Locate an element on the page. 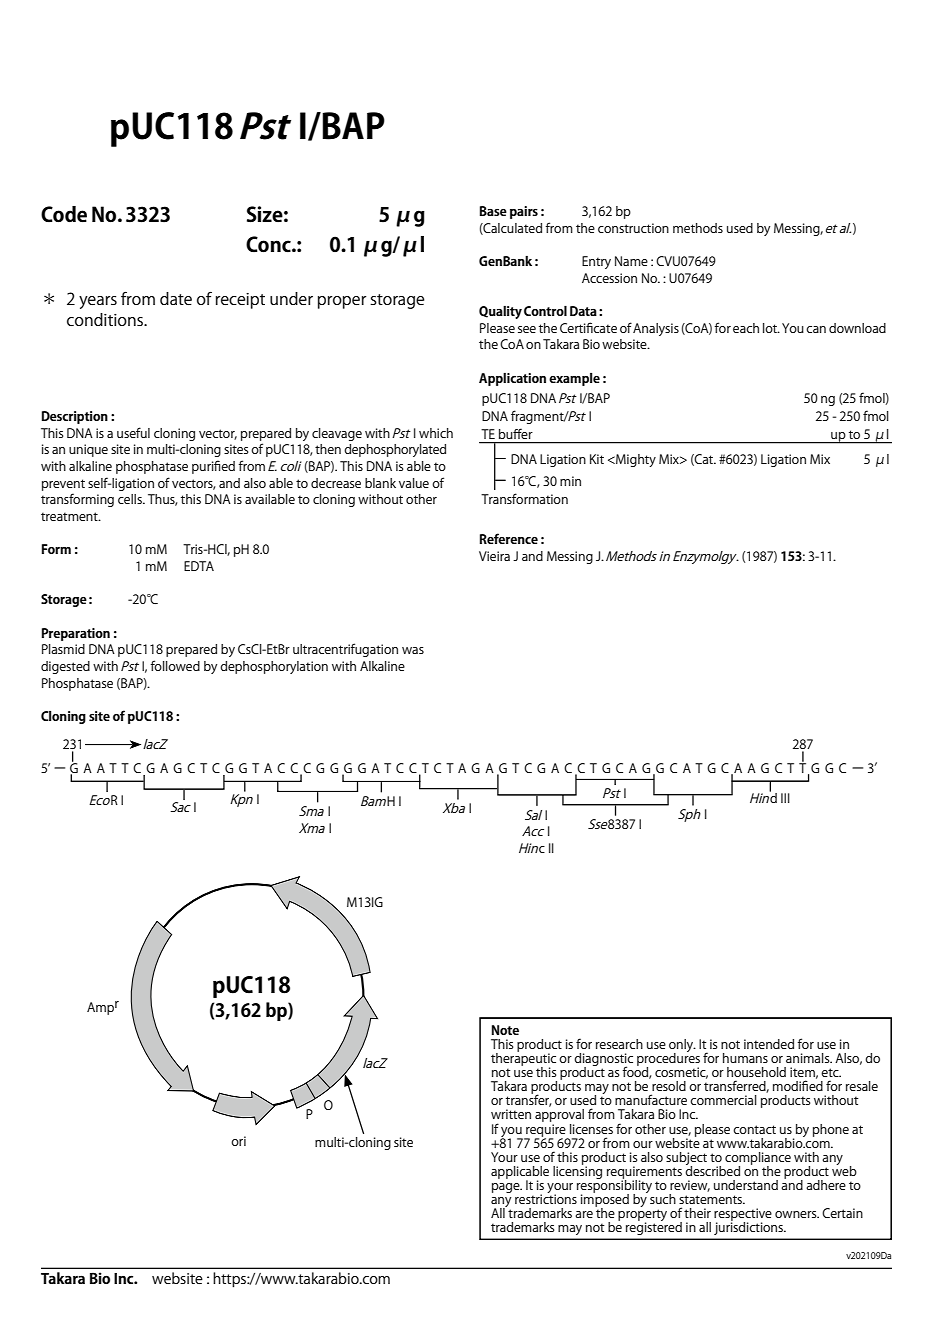  III is located at coordinates (785, 798).
